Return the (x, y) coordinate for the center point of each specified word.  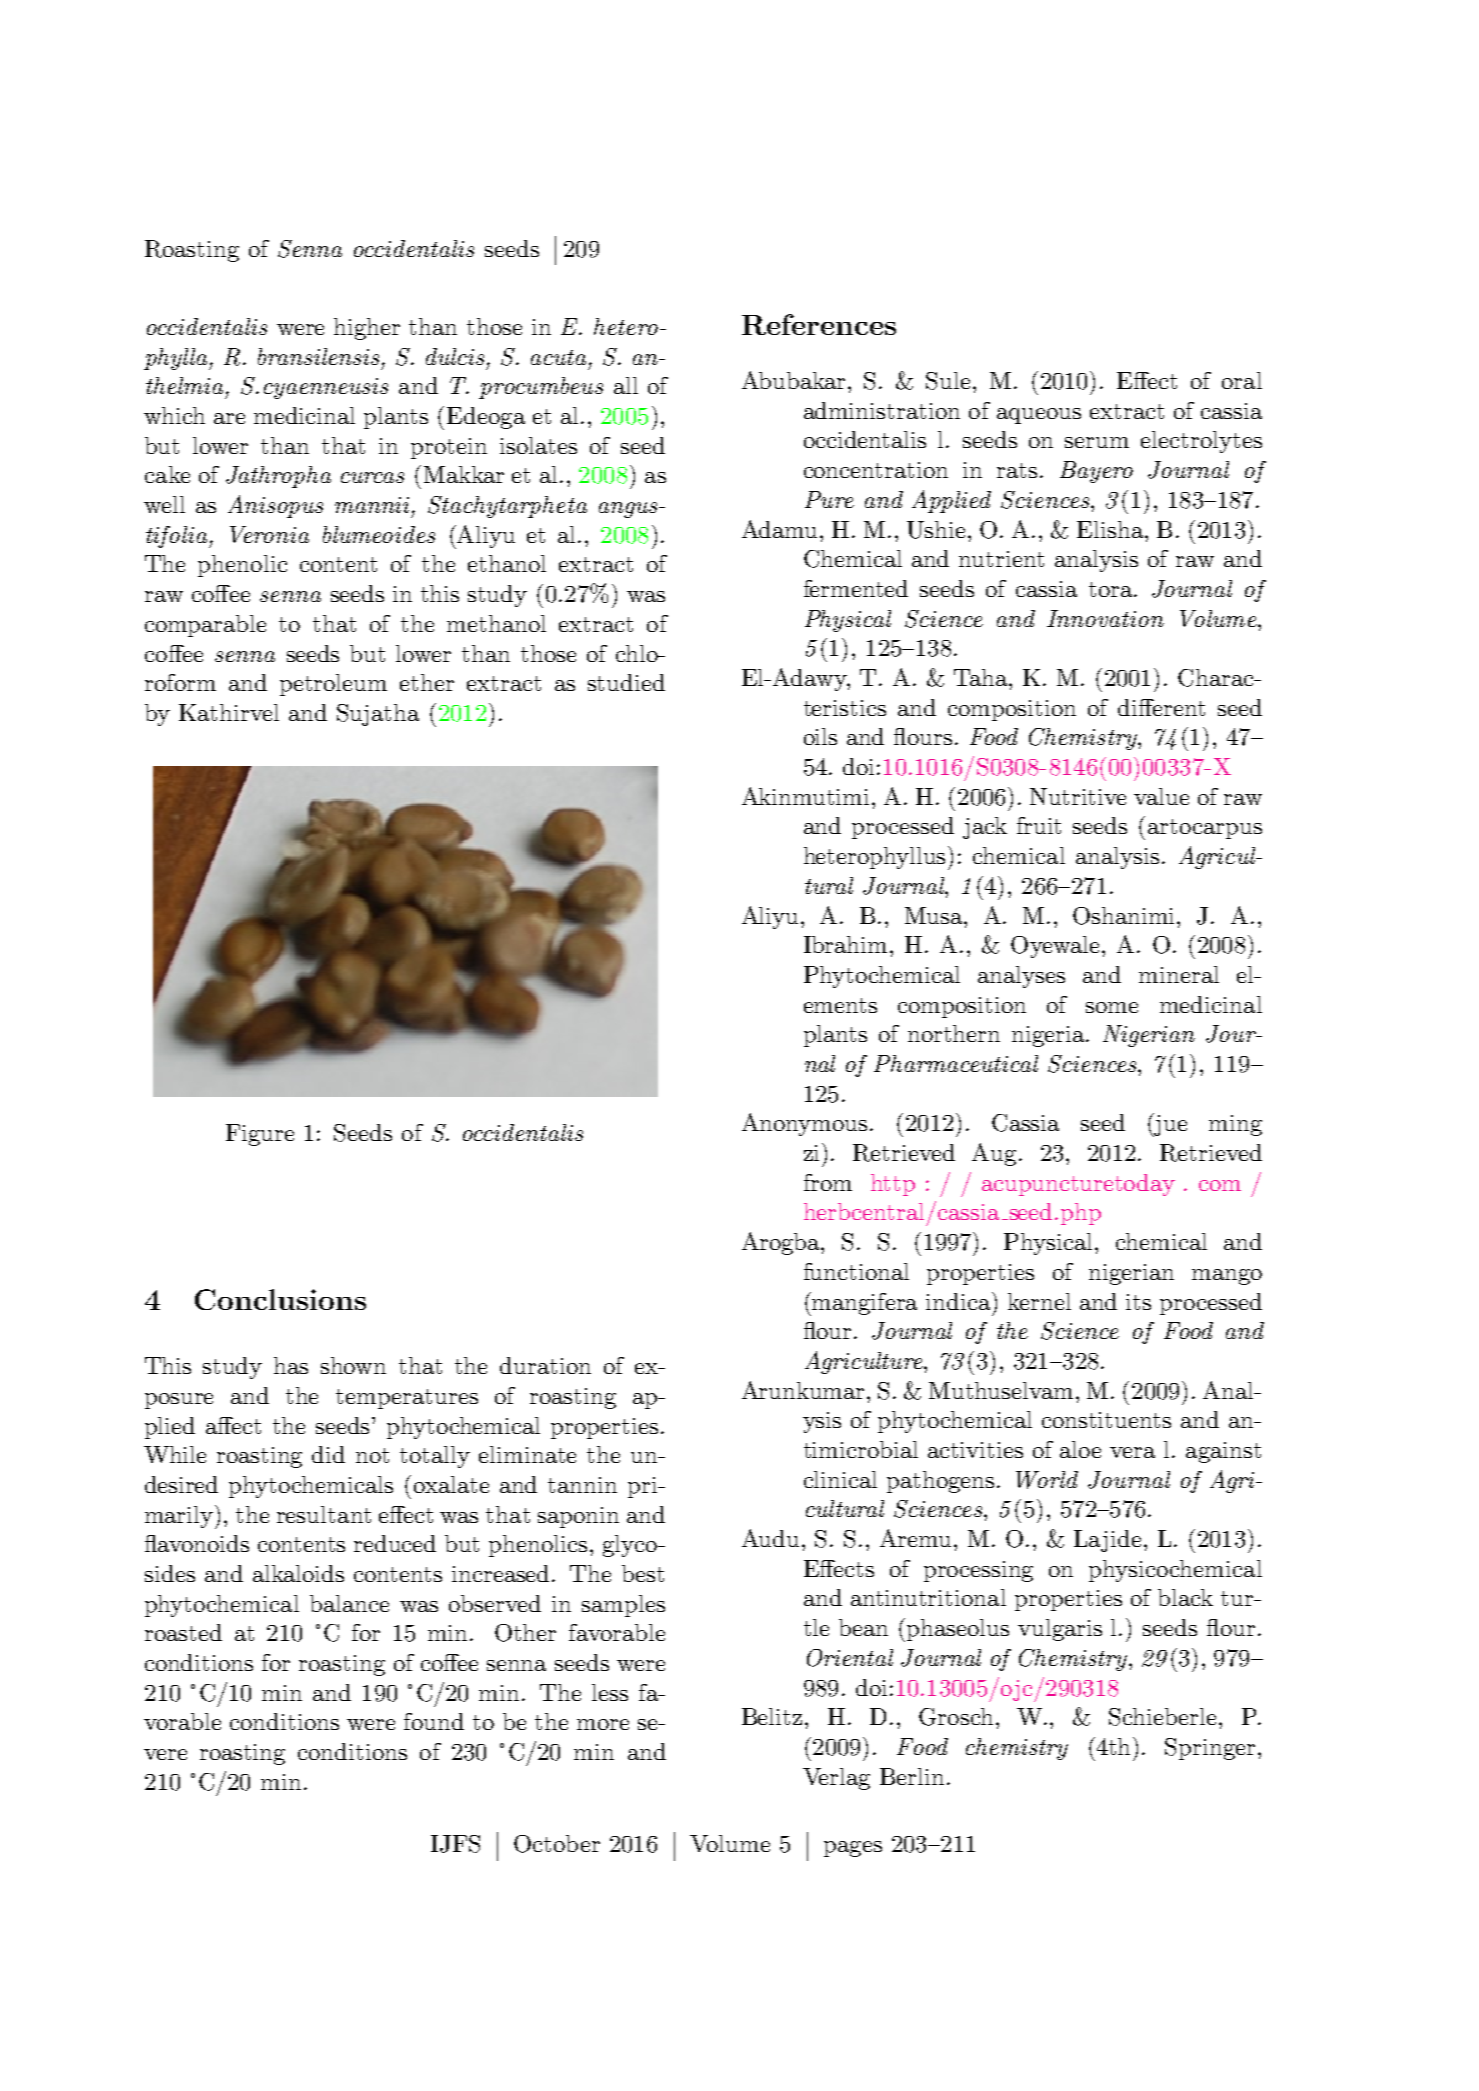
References (819, 324)
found (434, 1721)
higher (367, 329)
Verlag (836, 1779)
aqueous (1039, 416)
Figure (260, 1135)
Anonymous (804, 1124)
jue (1170, 1125)
